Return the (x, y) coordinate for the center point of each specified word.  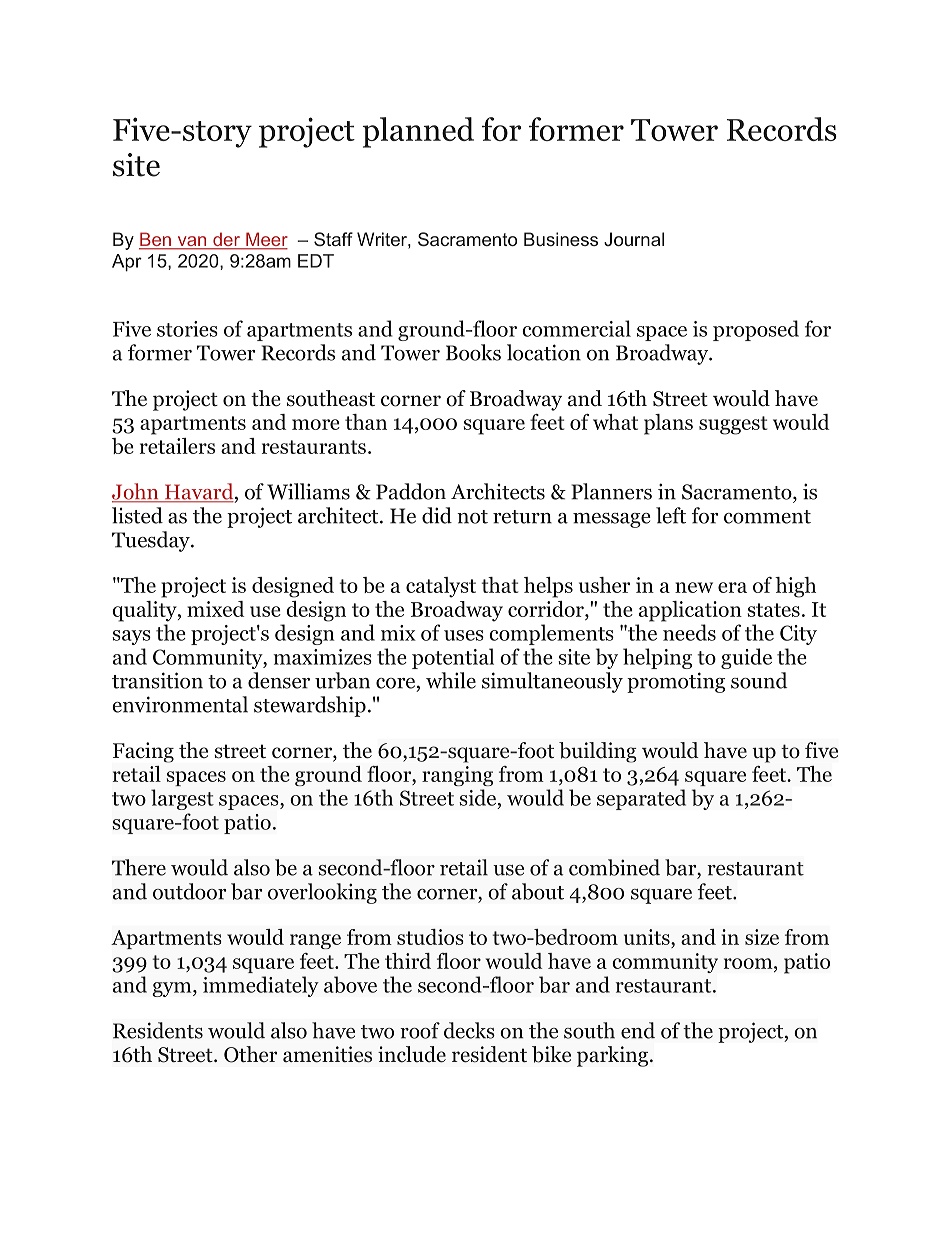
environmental (180, 704)
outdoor (189, 891)
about (538, 891)
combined (614, 867)
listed (137, 515)
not (472, 517)
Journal (634, 239)
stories (187, 329)
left (671, 515)
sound (759, 680)
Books (473, 352)
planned (418, 132)
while (451, 680)
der (226, 240)
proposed (756, 330)
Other (250, 1054)
